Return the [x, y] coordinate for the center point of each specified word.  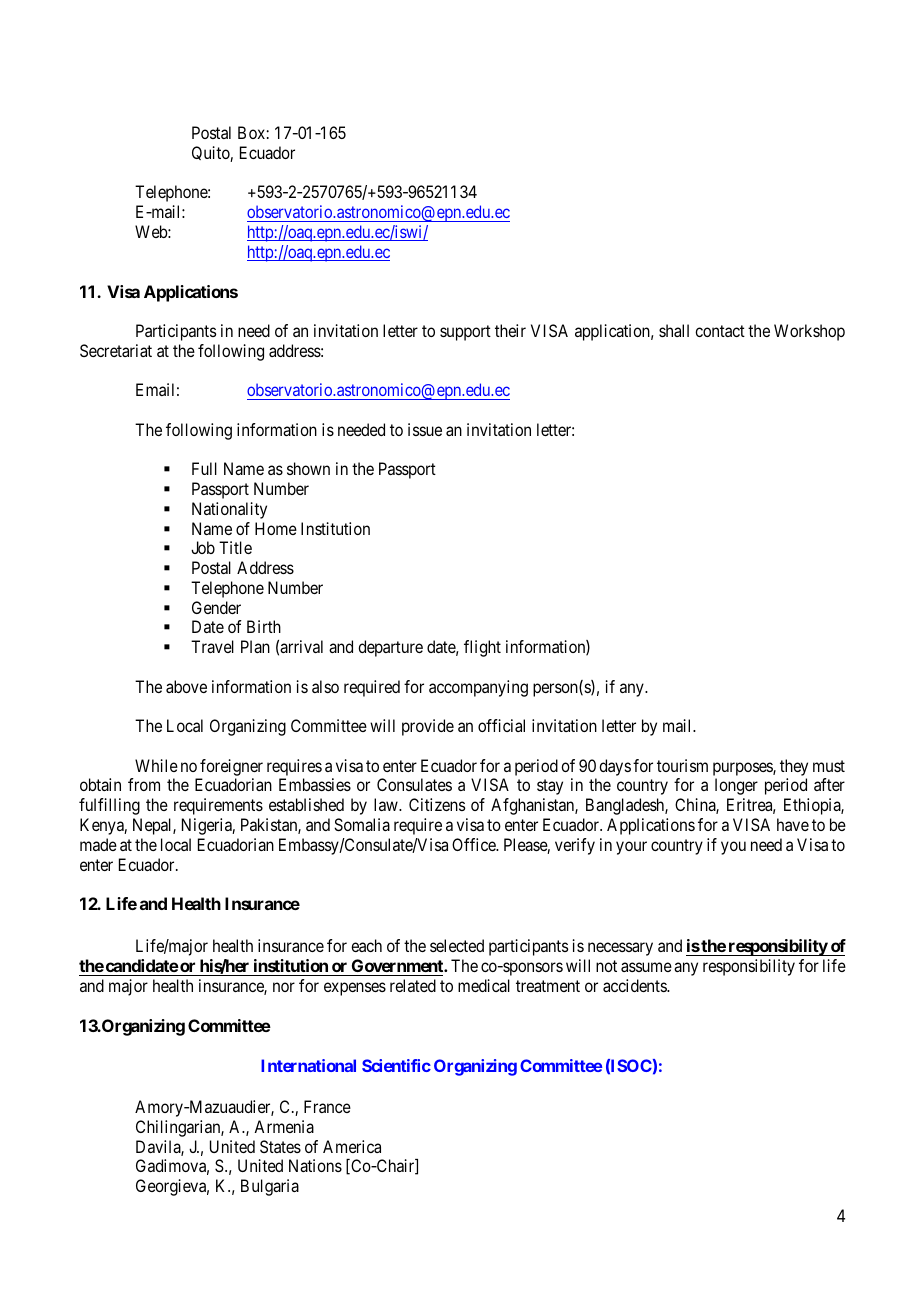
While [156, 765]
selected [457, 945]
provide [428, 727]
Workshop [809, 332]
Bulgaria [270, 1187]
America [352, 1146]
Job [203, 547]
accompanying [478, 688]
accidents [635, 985]
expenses [355, 989]
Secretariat [116, 350]
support [465, 333]
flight [482, 648]
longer [736, 786]
